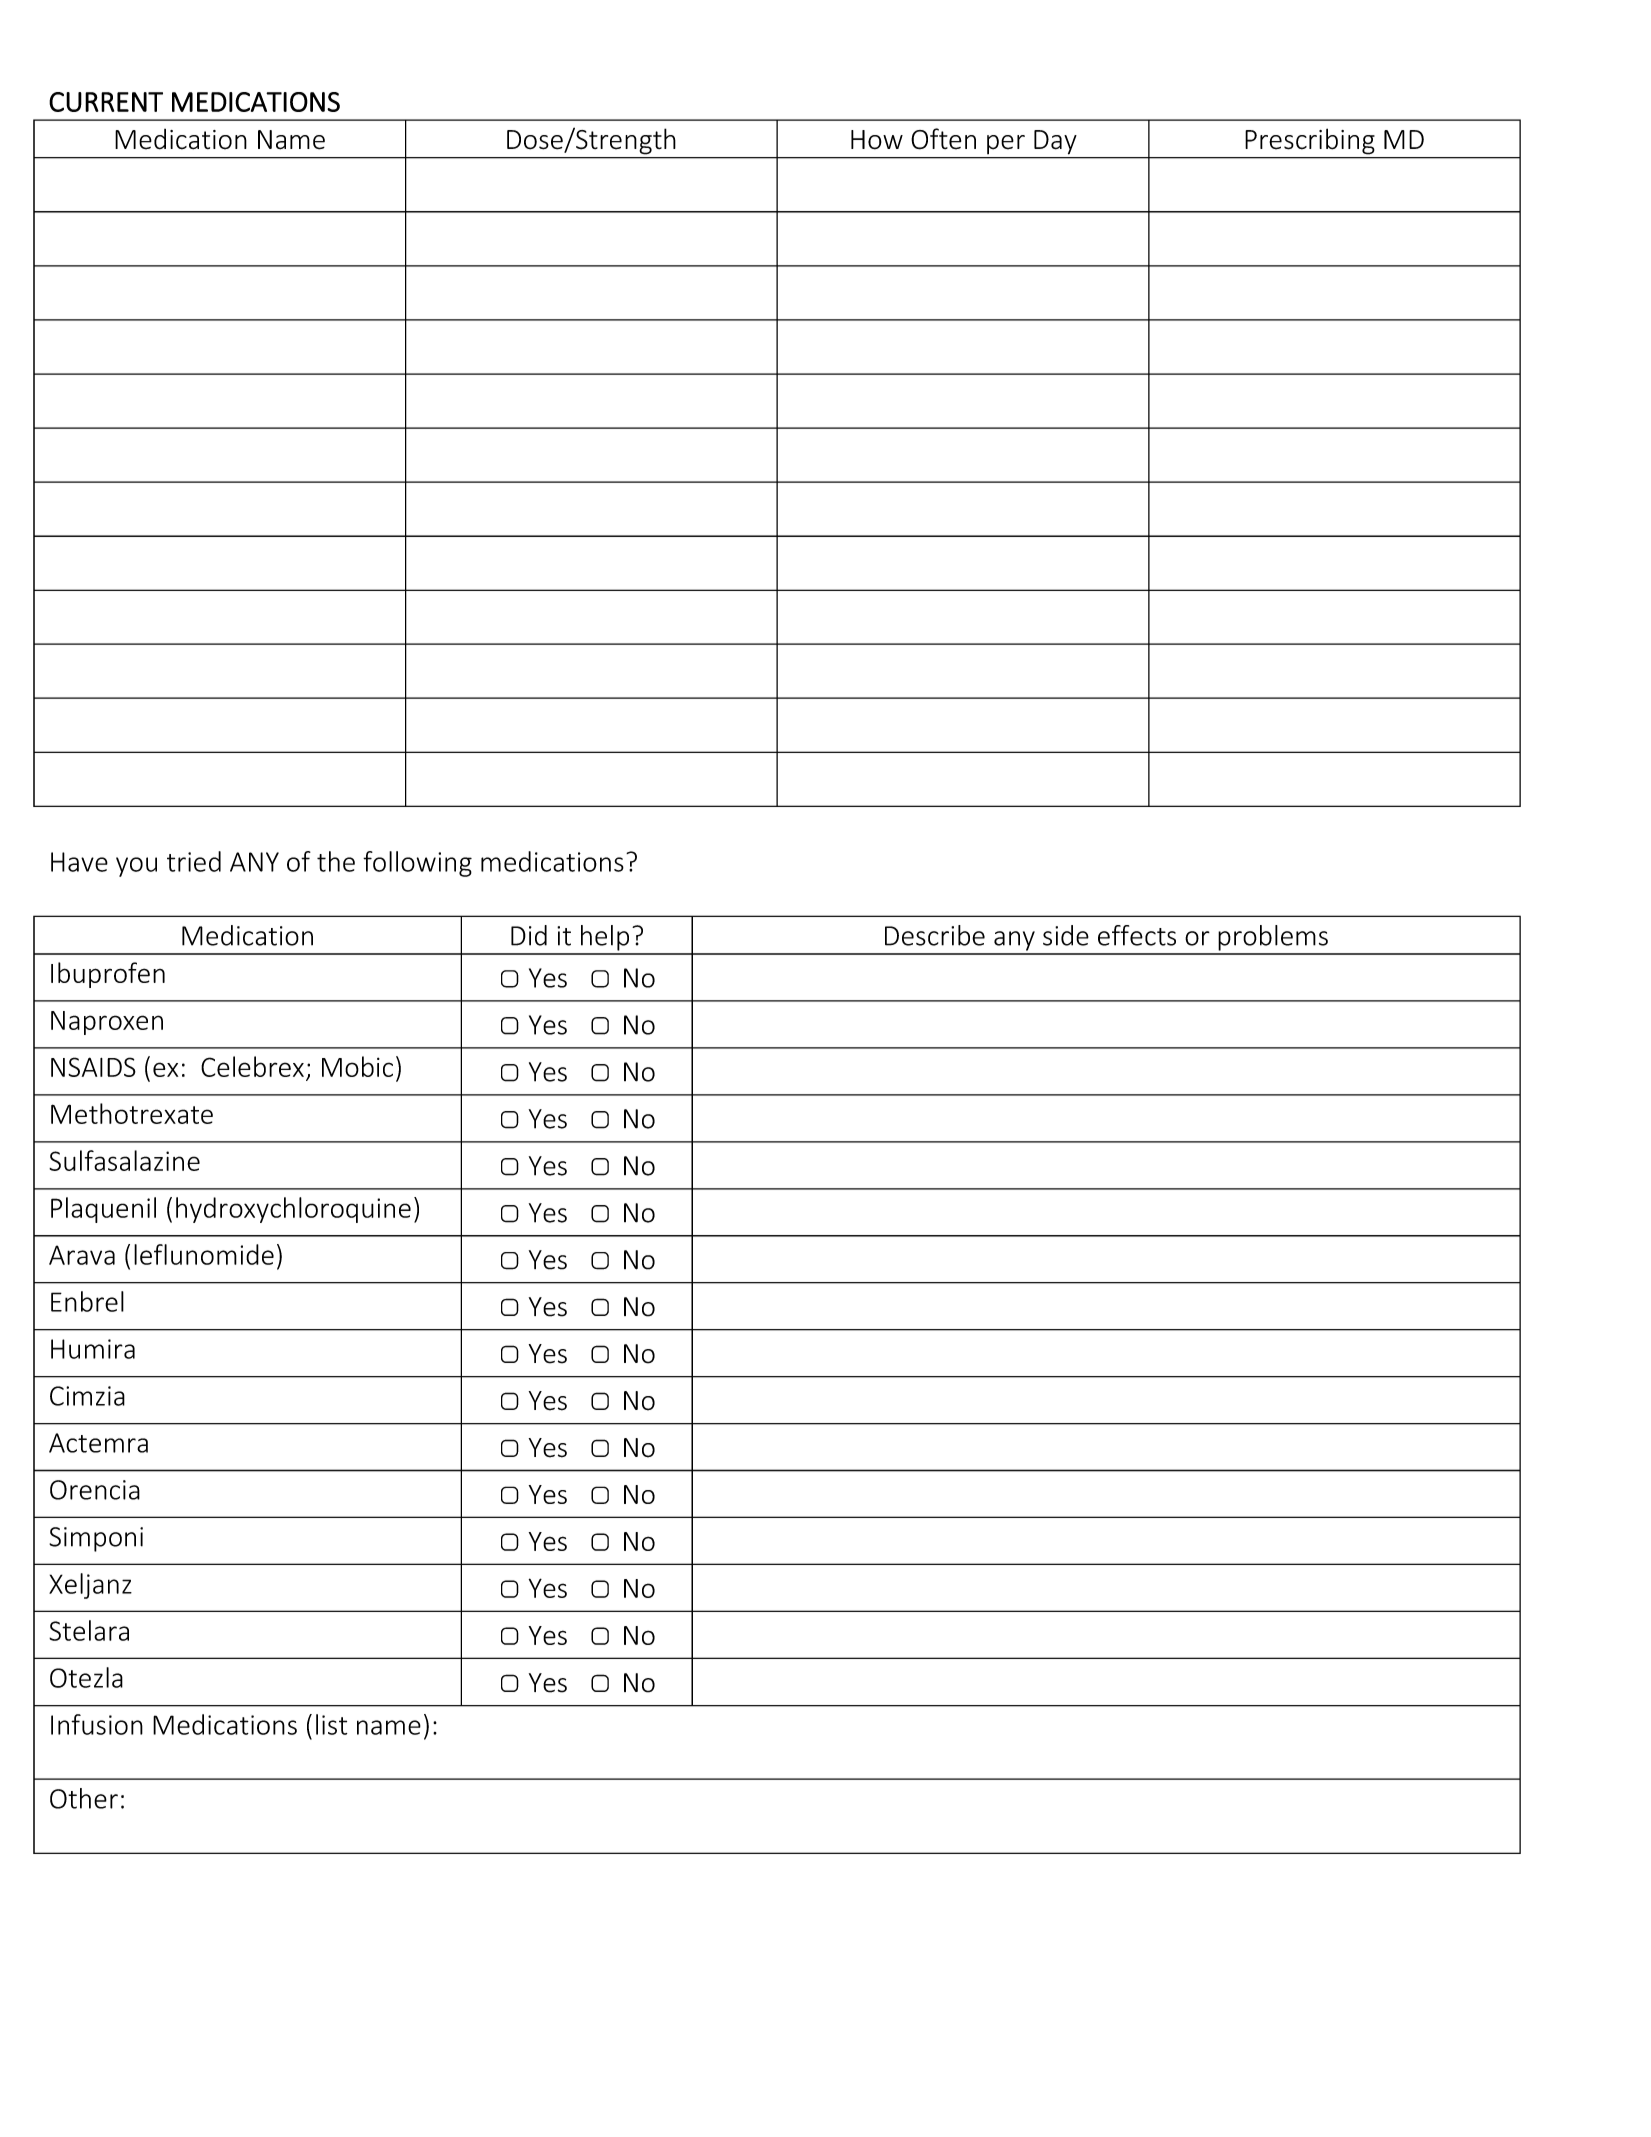  I want to click on CURRENT, so click(106, 102).
